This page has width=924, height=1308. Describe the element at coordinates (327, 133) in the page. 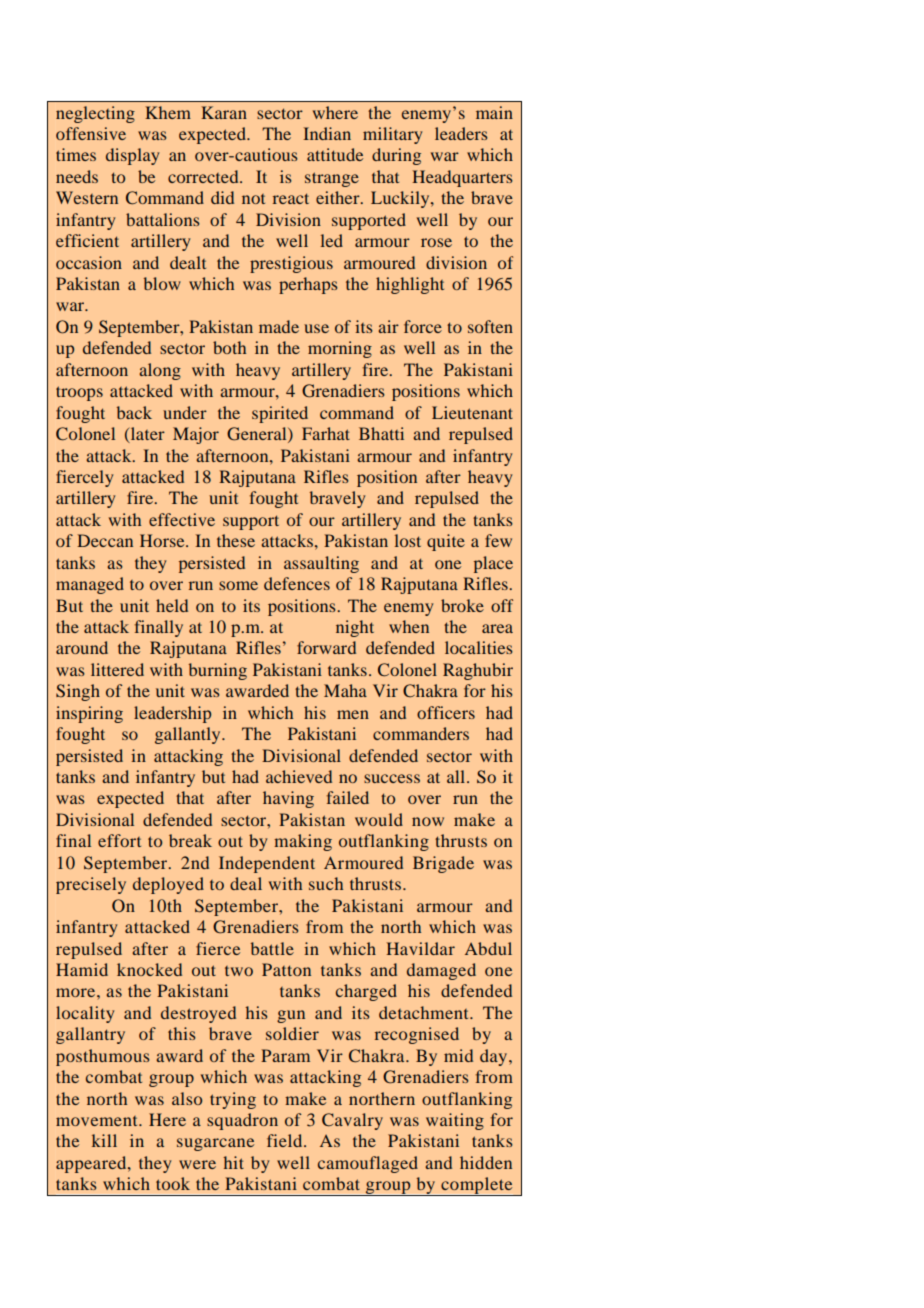

I see `Indian` at that location.
